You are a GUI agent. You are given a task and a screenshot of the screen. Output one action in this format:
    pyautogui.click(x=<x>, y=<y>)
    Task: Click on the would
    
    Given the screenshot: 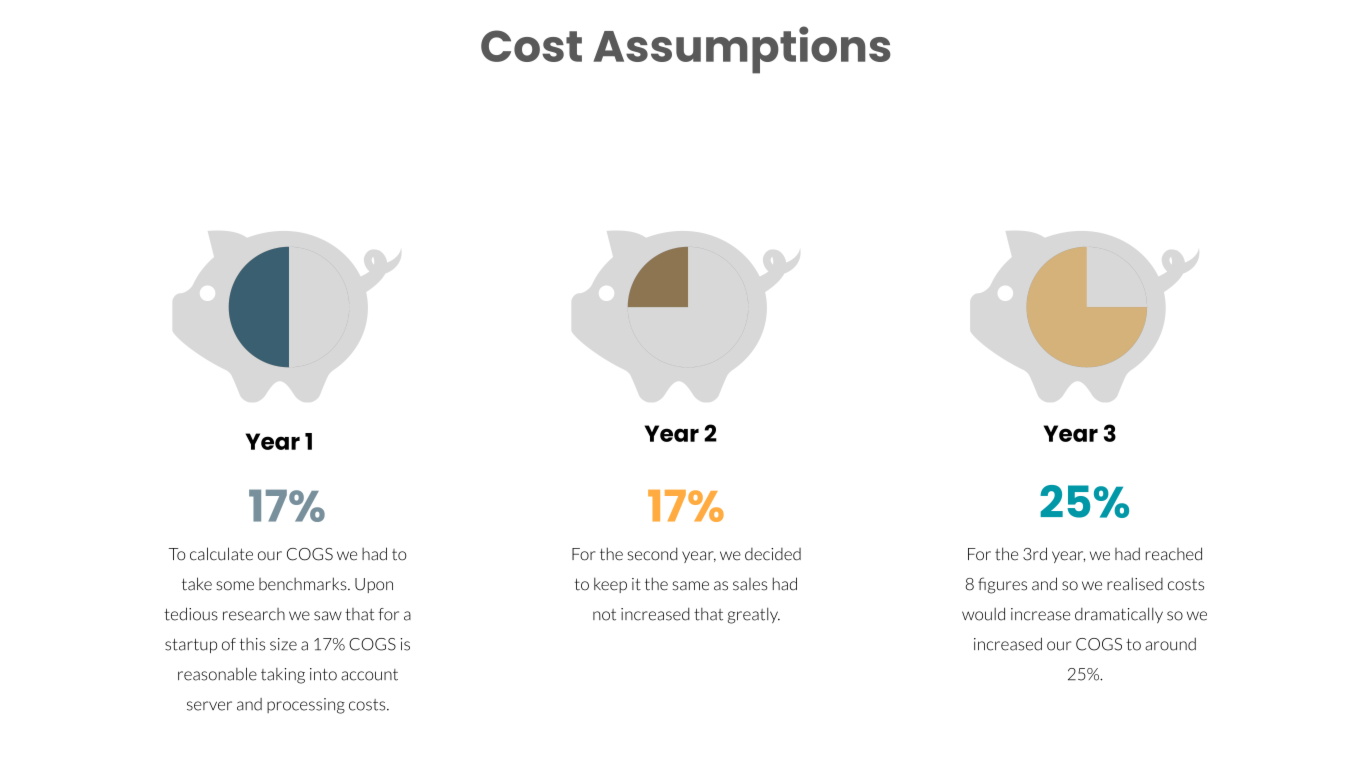 What is the action you would take?
    pyautogui.click(x=983, y=614)
